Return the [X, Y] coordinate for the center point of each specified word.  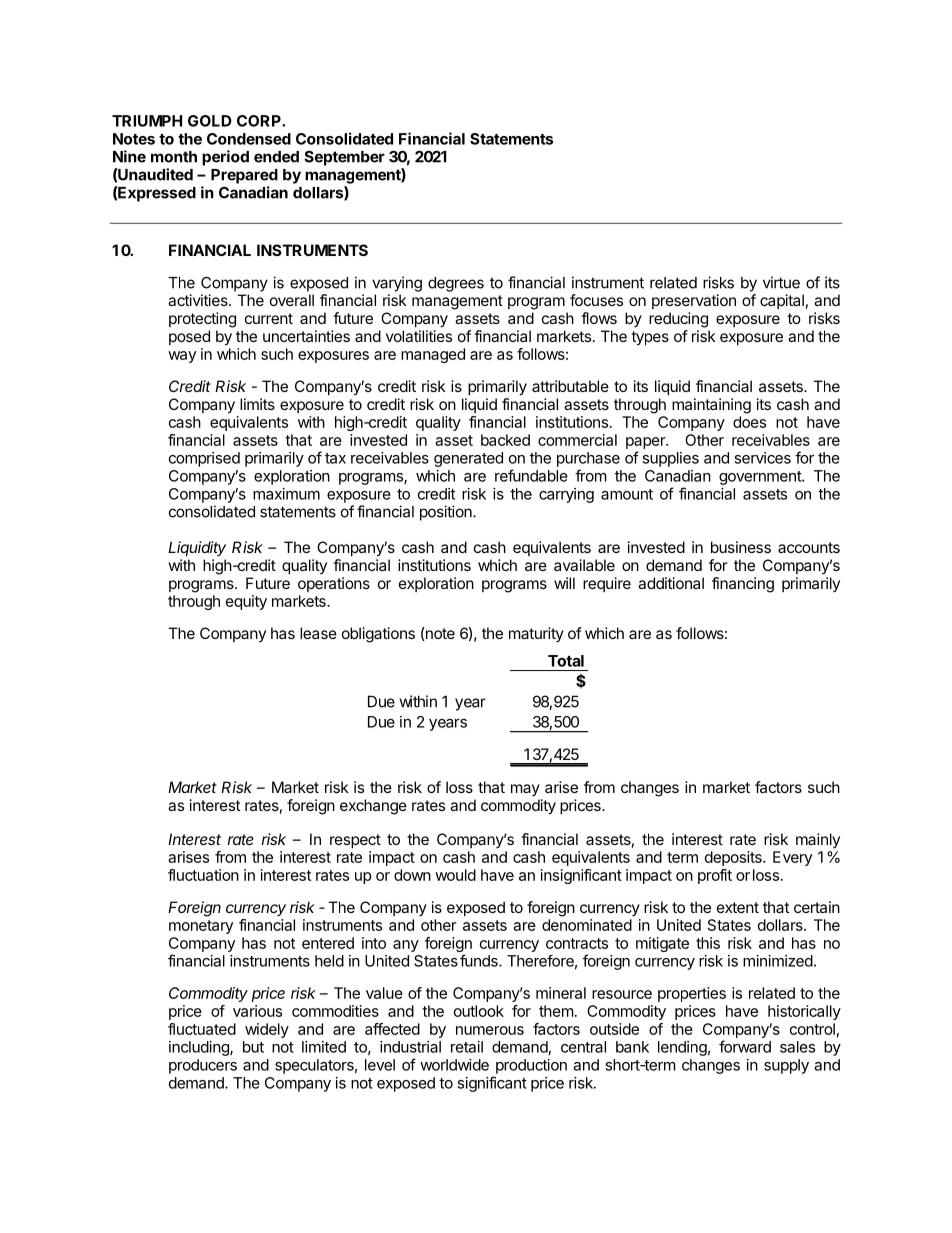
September [345, 158]
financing [743, 585]
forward [745, 1046]
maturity [536, 634]
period [225, 158]
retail [467, 1047]
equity [246, 602]
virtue [781, 282]
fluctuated [202, 1029]
